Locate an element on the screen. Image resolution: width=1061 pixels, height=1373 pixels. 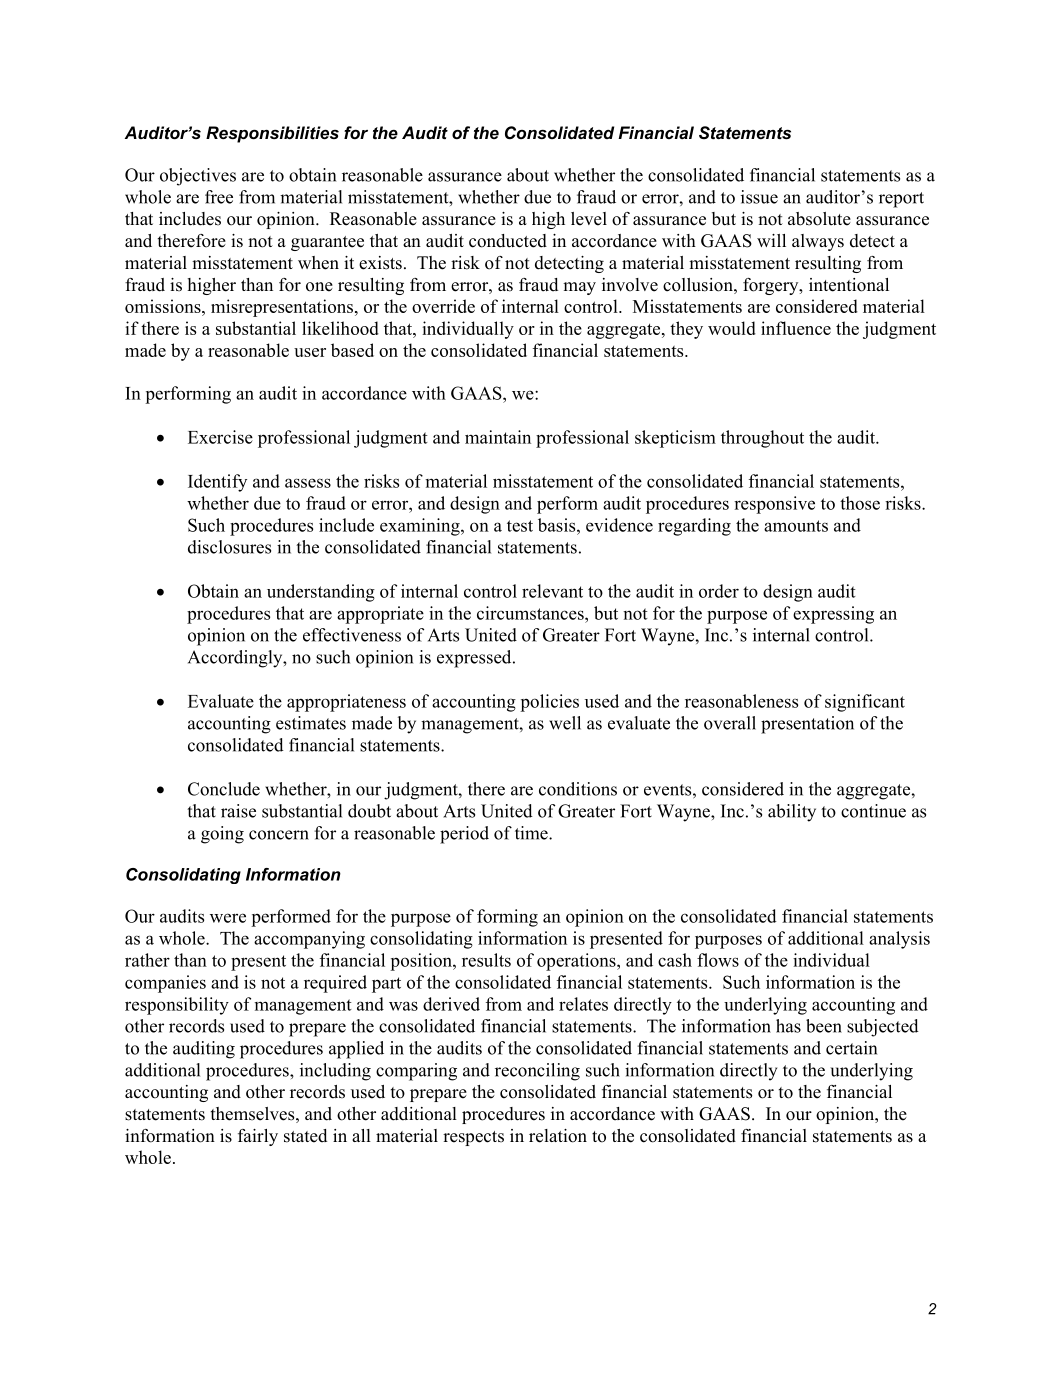
level is located at coordinates (589, 219).
